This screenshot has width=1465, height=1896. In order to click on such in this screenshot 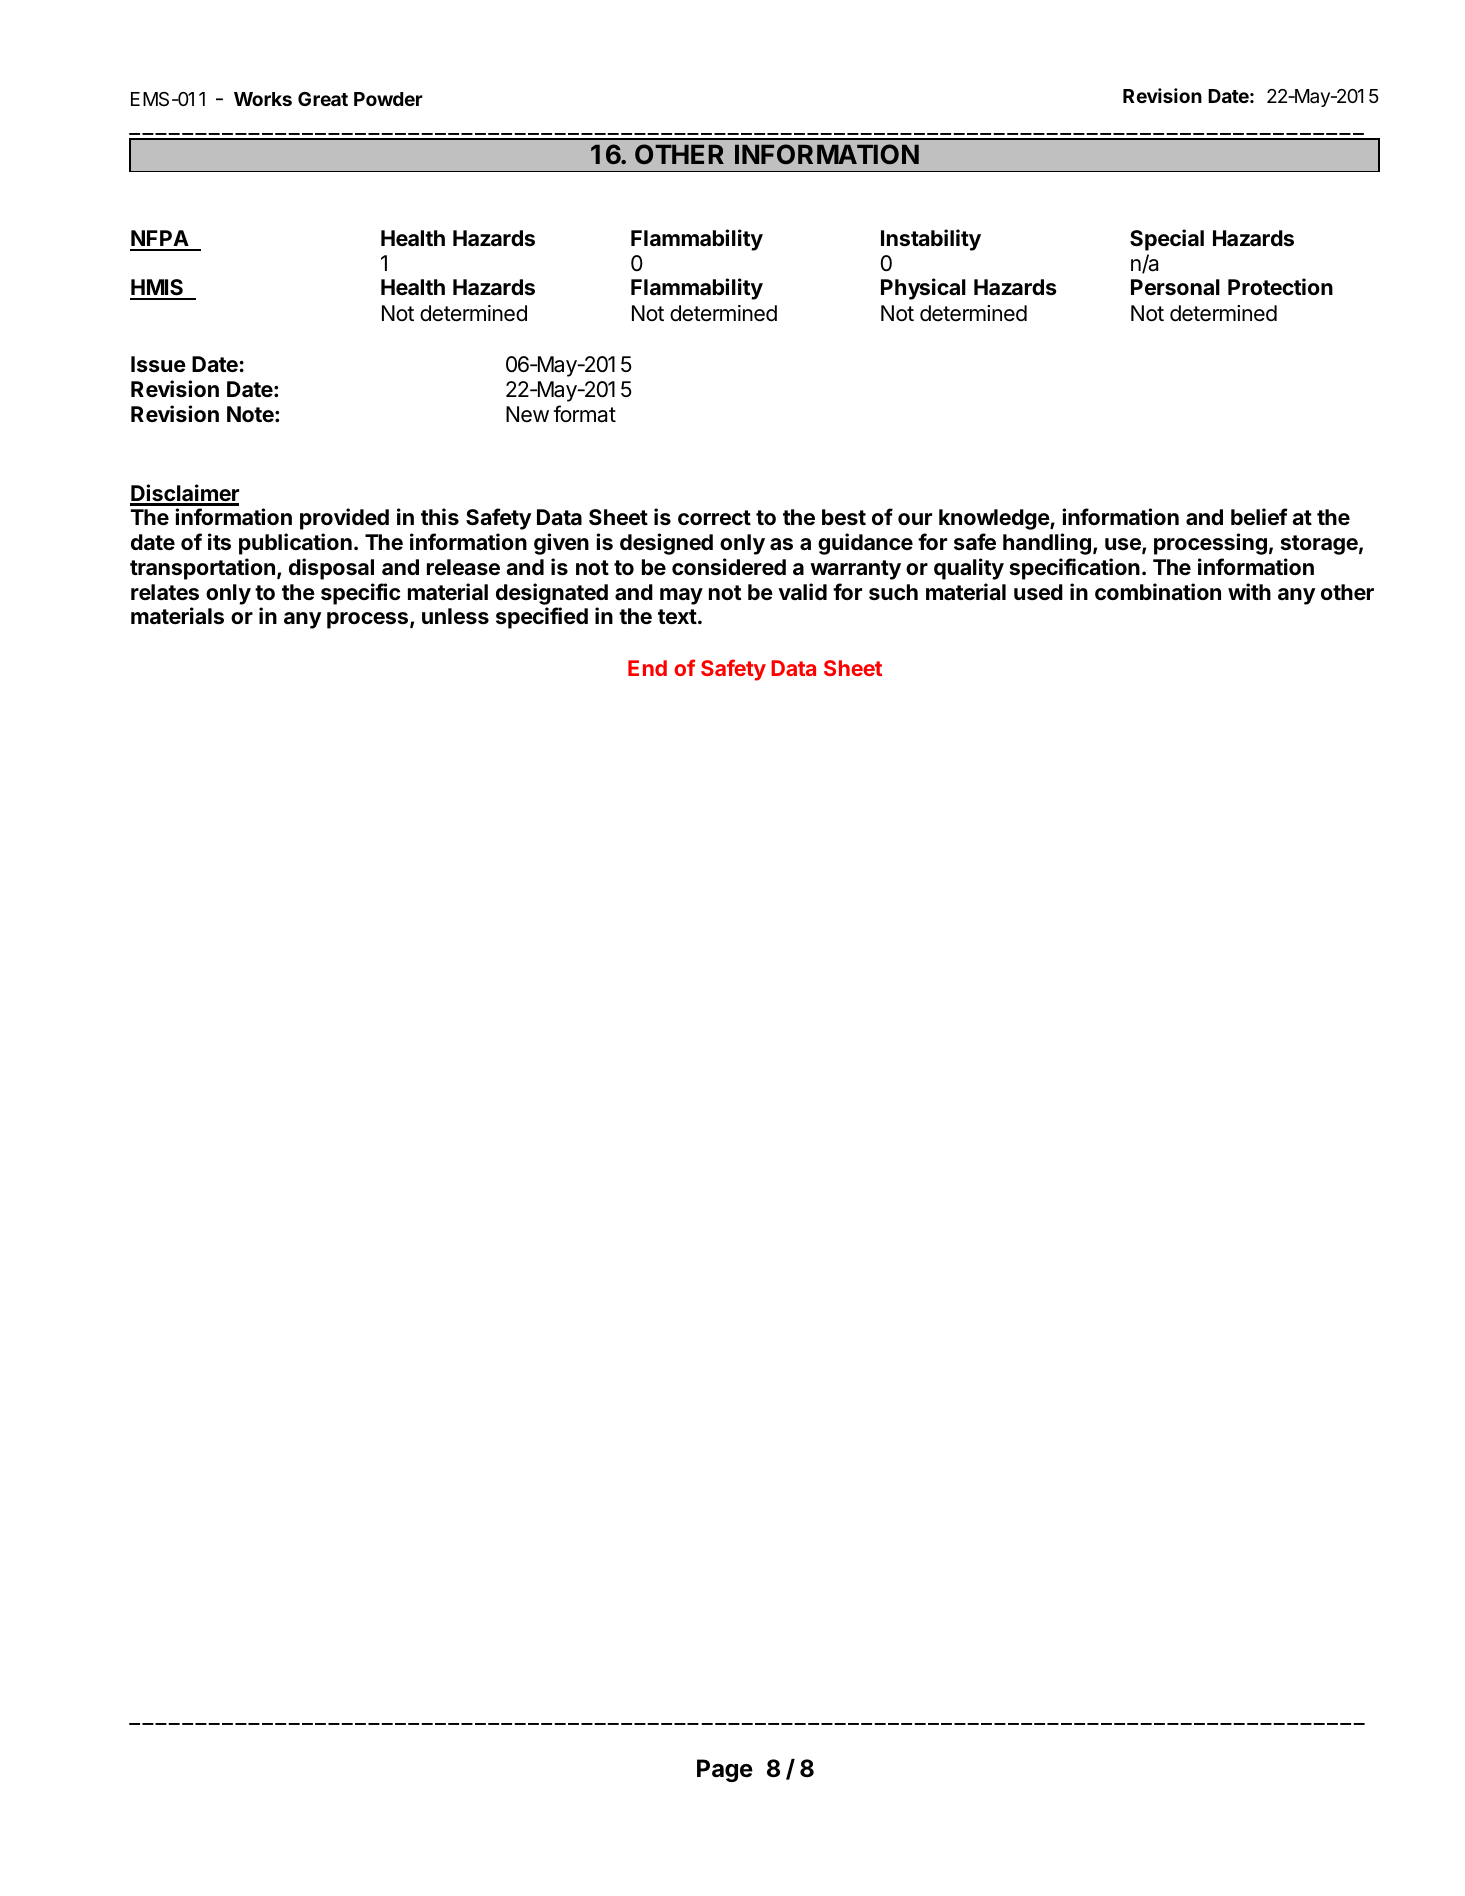, I will do `click(893, 592)`.
